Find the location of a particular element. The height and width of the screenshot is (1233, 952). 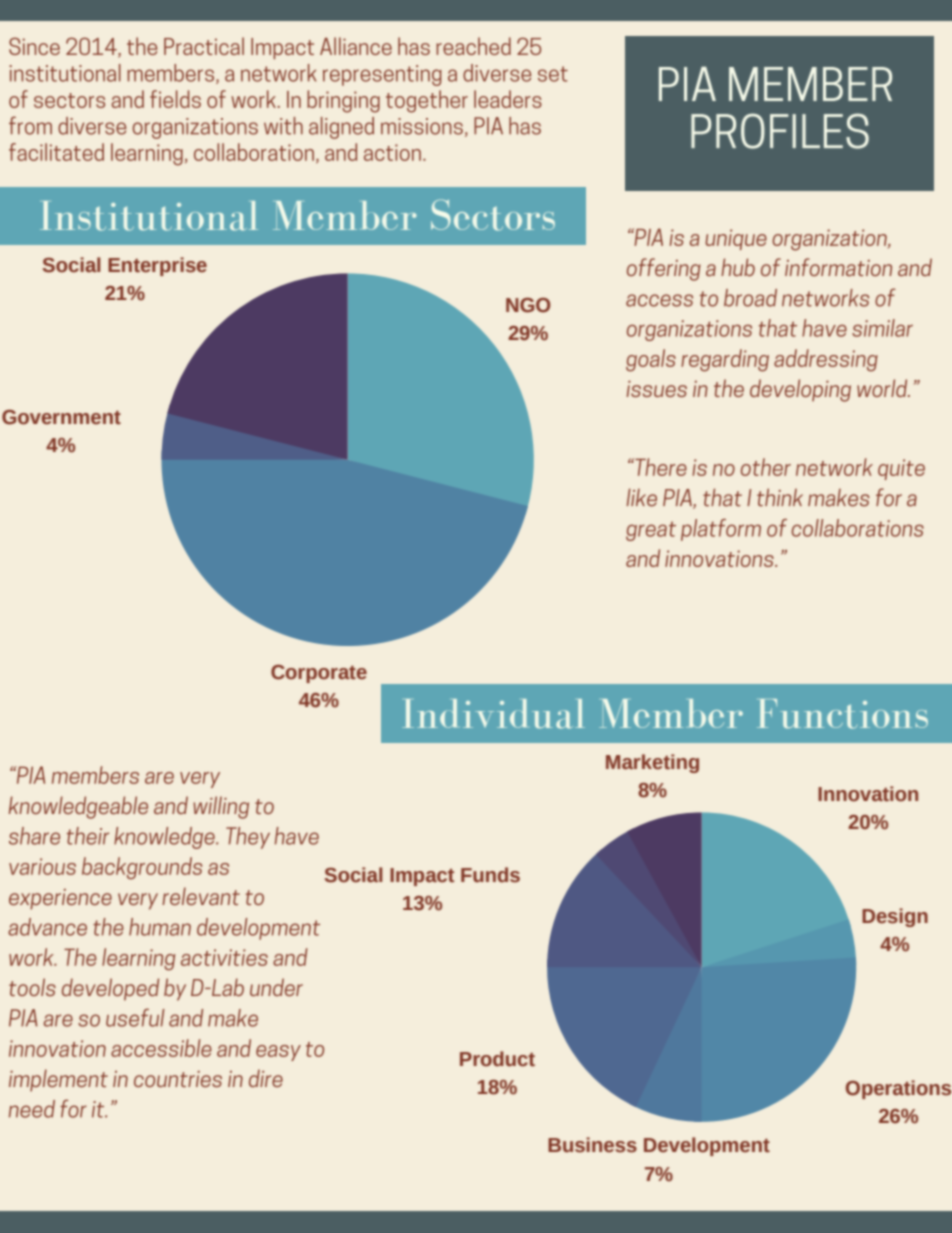

countries is located at coordinates (178, 1079).
